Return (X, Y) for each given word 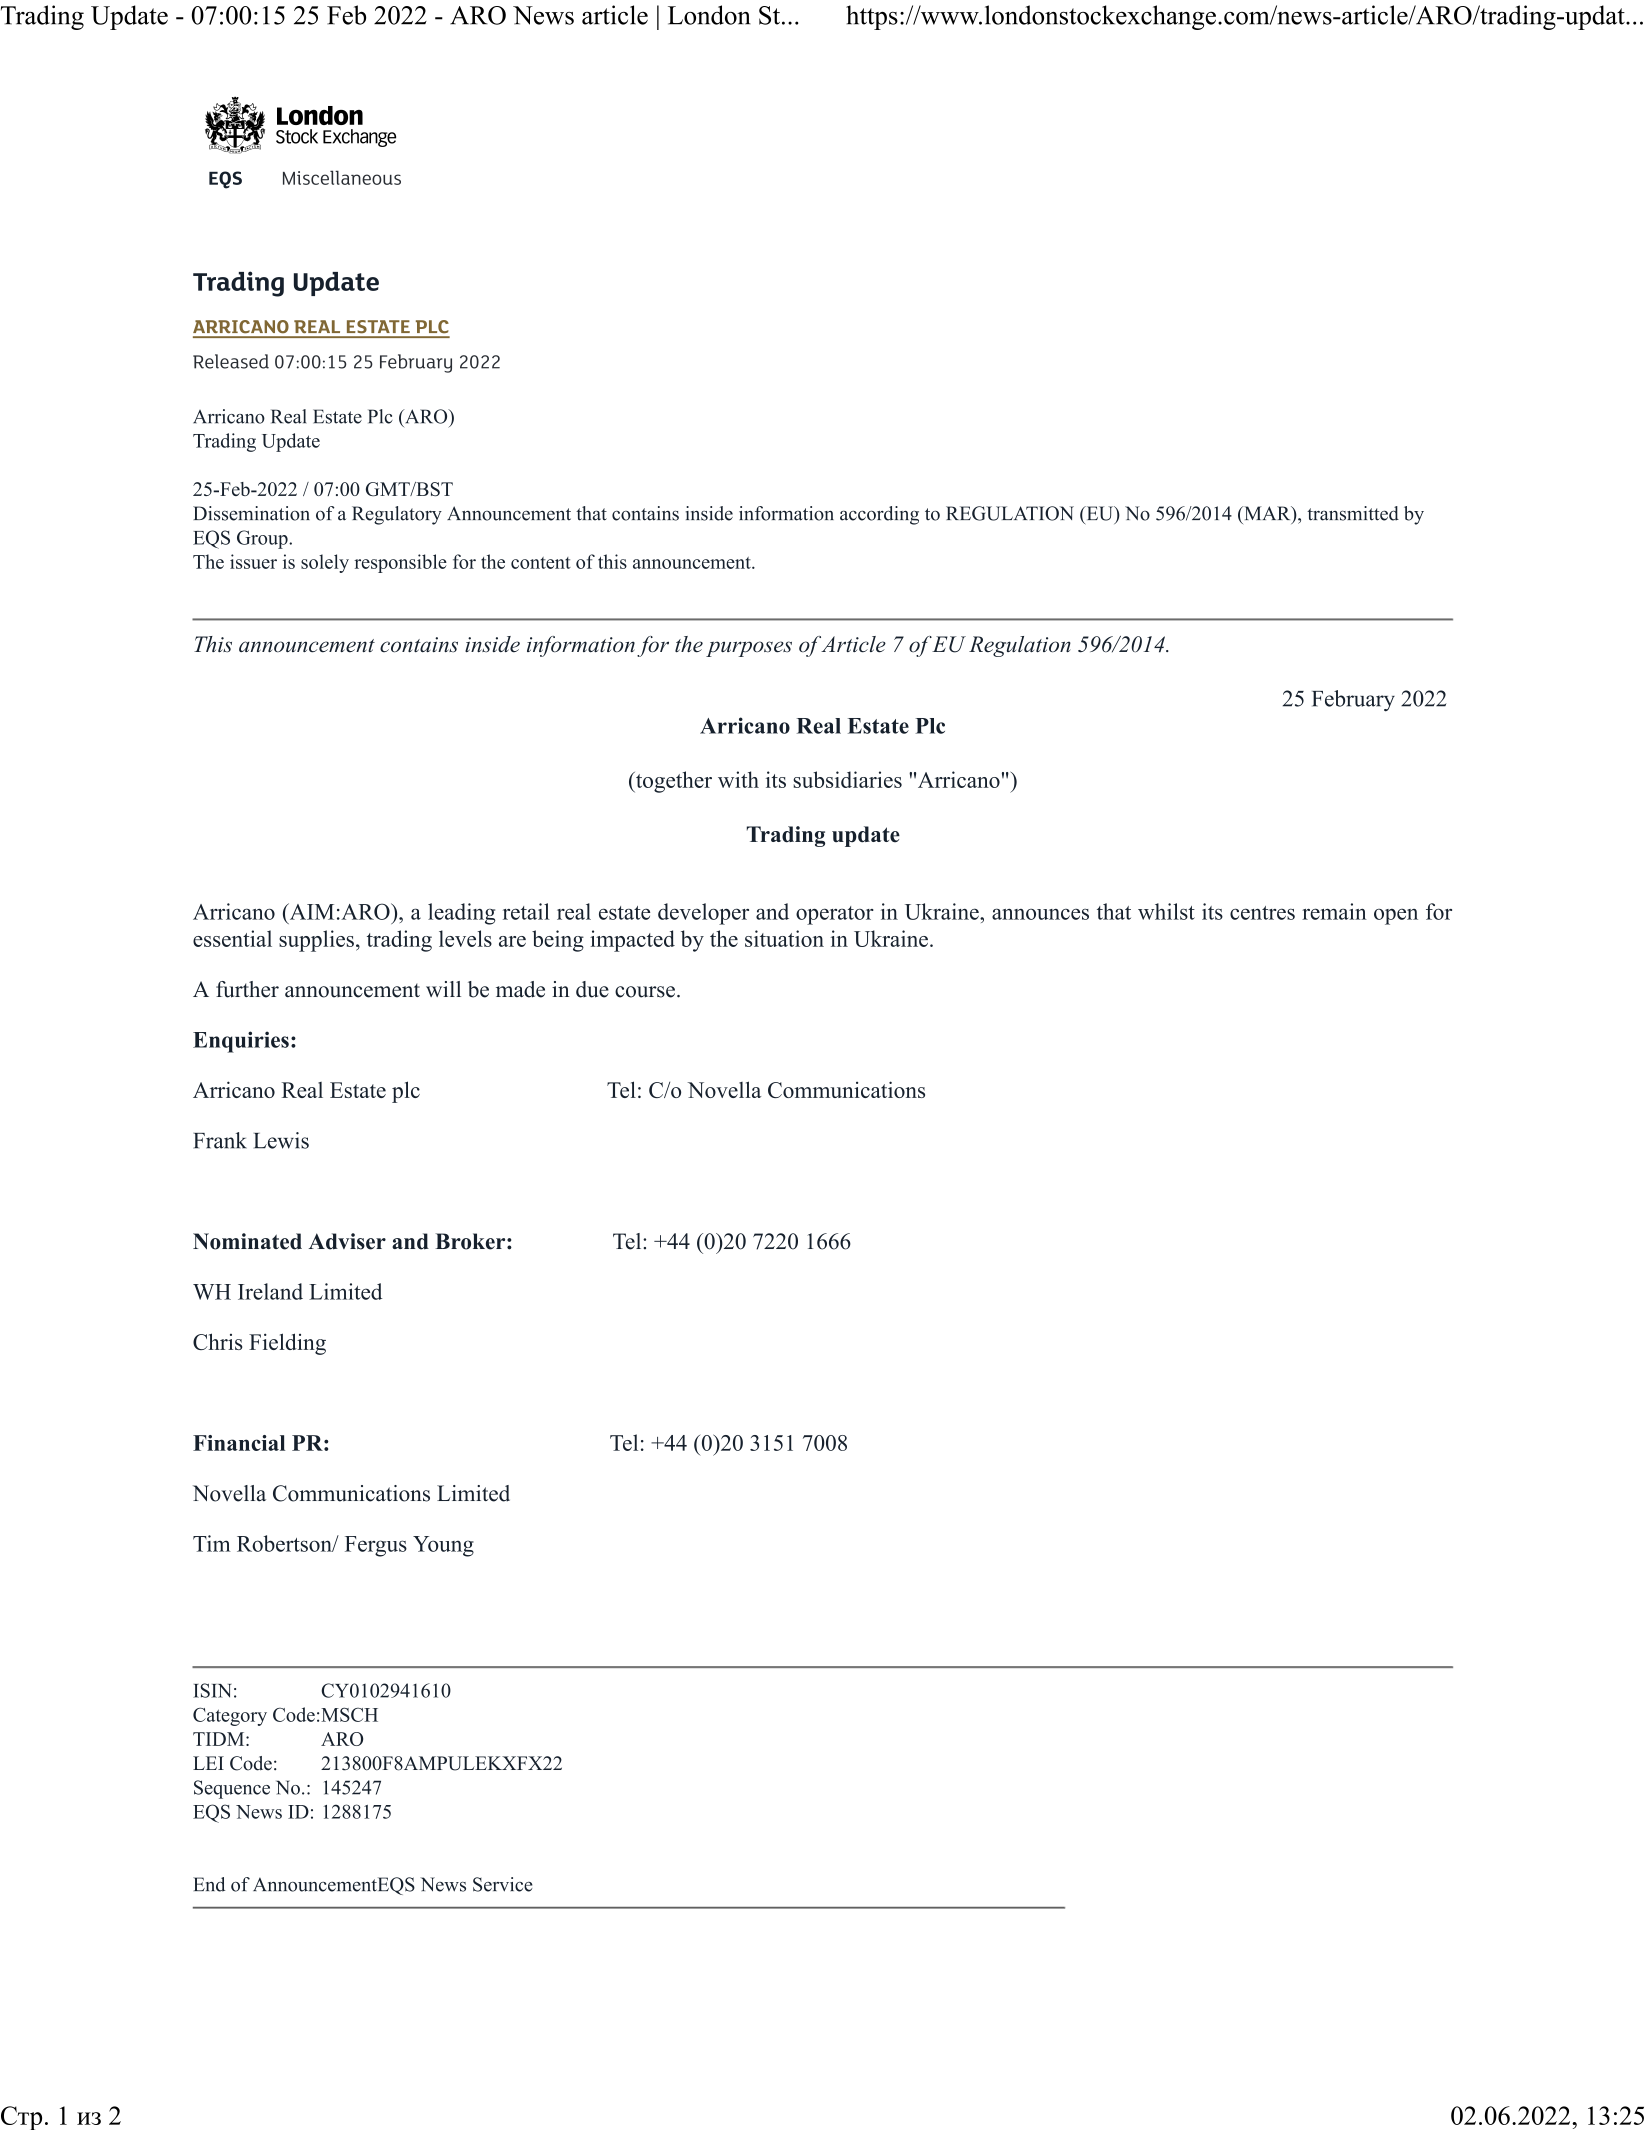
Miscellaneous (342, 177)
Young (443, 1546)
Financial (239, 1443)
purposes (749, 649)
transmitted (1353, 513)
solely (325, 563)
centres (1262, 913)
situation (784, 938)
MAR (1267, 514)
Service (503, 1884)
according (879, 515)
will (443, 989)
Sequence (232, 1789)
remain (1334, 911)
